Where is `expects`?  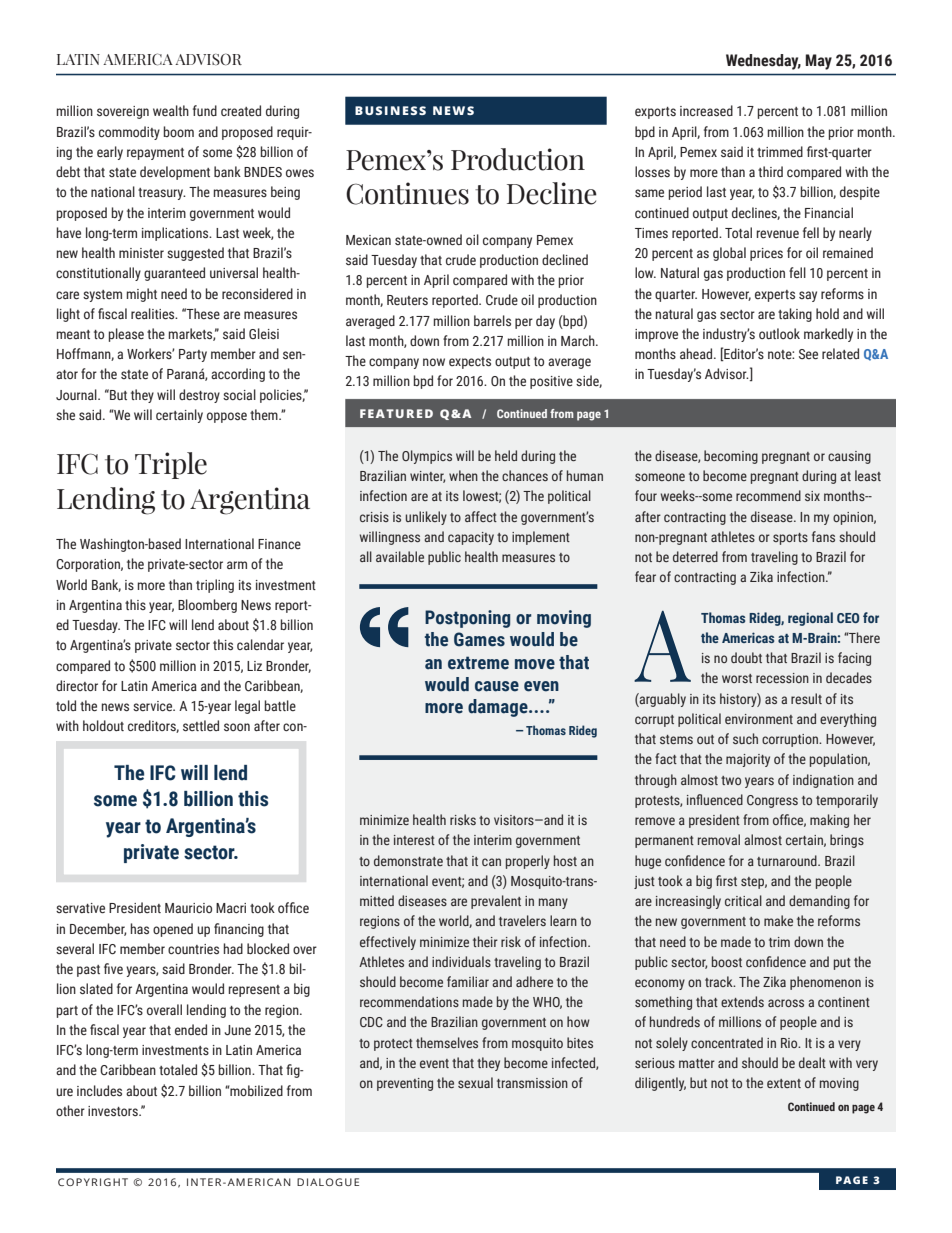 expects is located at coordinates (470, 363).
